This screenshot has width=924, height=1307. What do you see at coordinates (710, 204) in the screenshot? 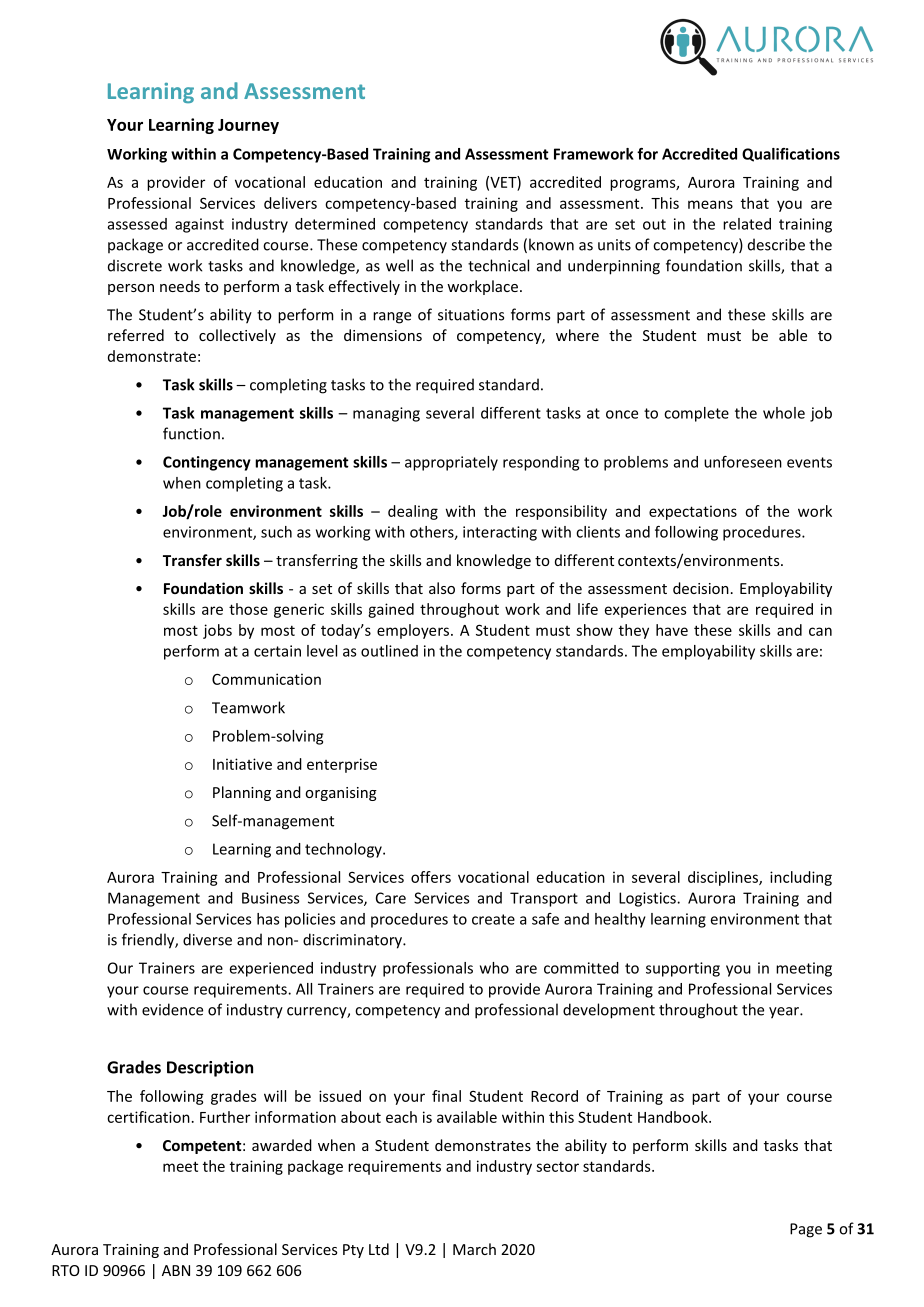
I see `means` at bounding box center [710, 204].
